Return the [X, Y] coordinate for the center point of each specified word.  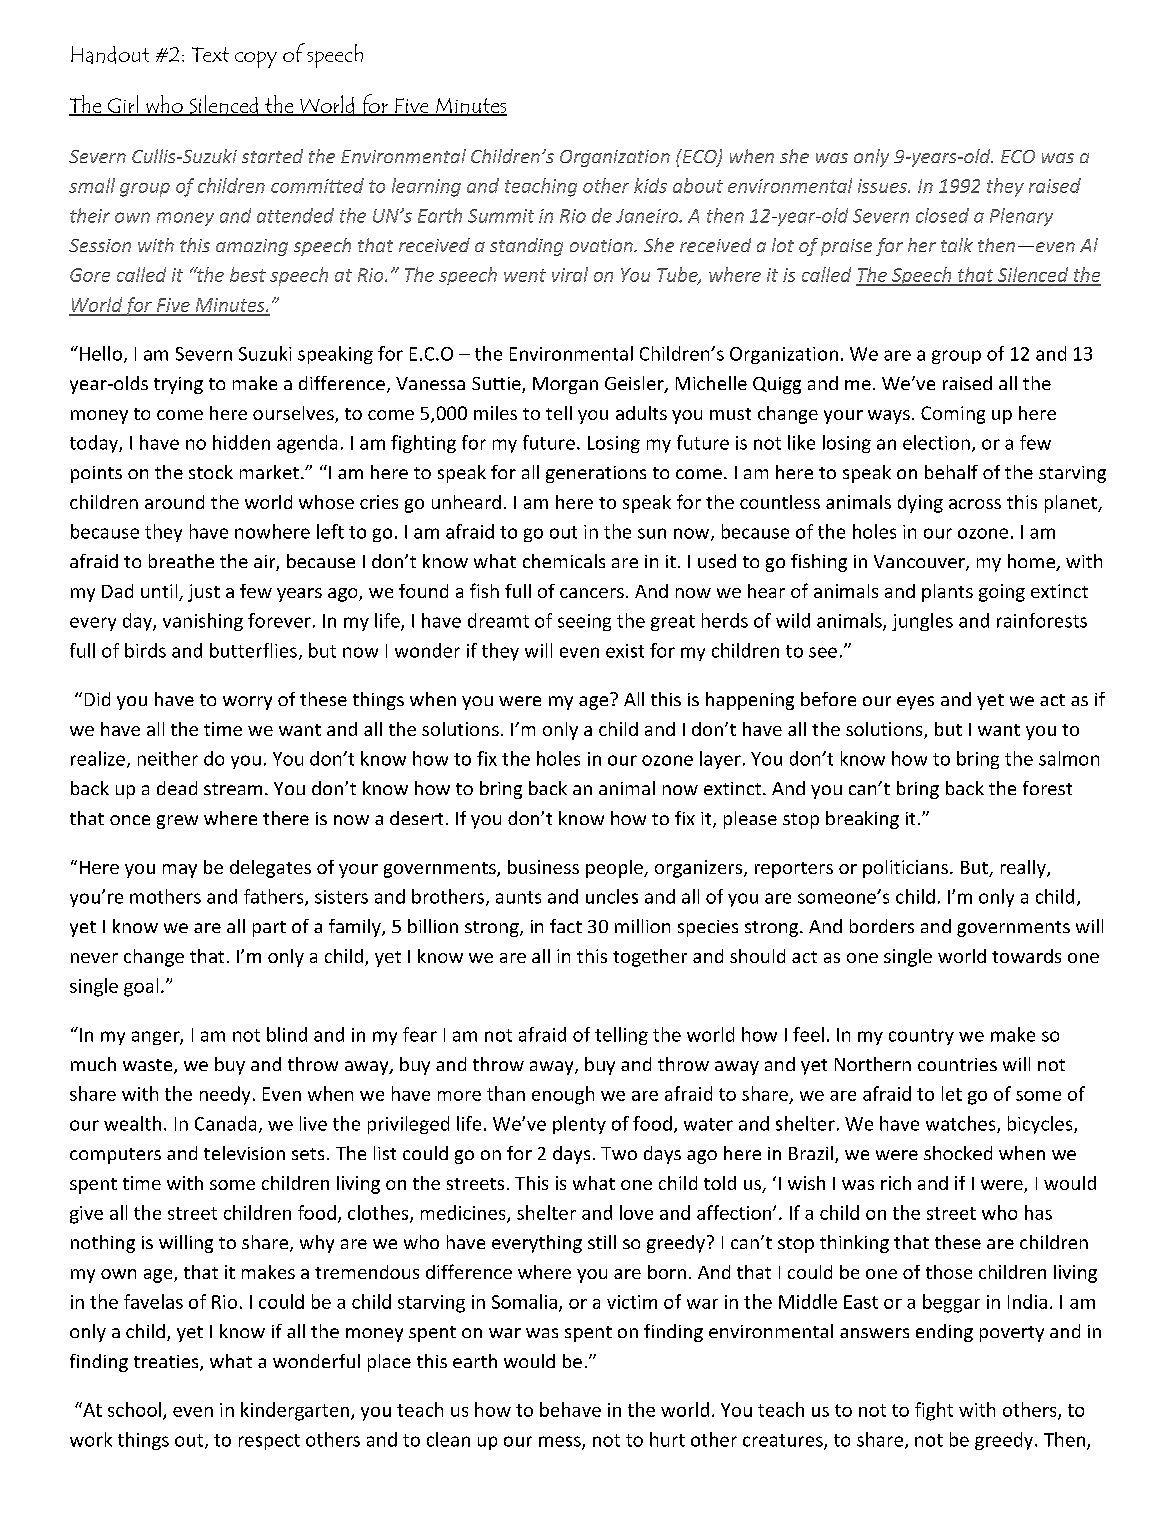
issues [883, 186]
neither [168, 758]
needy [225, 1095]
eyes [915, 703]
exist [625, 651]
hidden [241, 442]
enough [563, 1095]
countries [957, 1064]
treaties [167, 1363]
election [936, 442]
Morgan [565, 385]
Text [210, 54]
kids [650, 185]
